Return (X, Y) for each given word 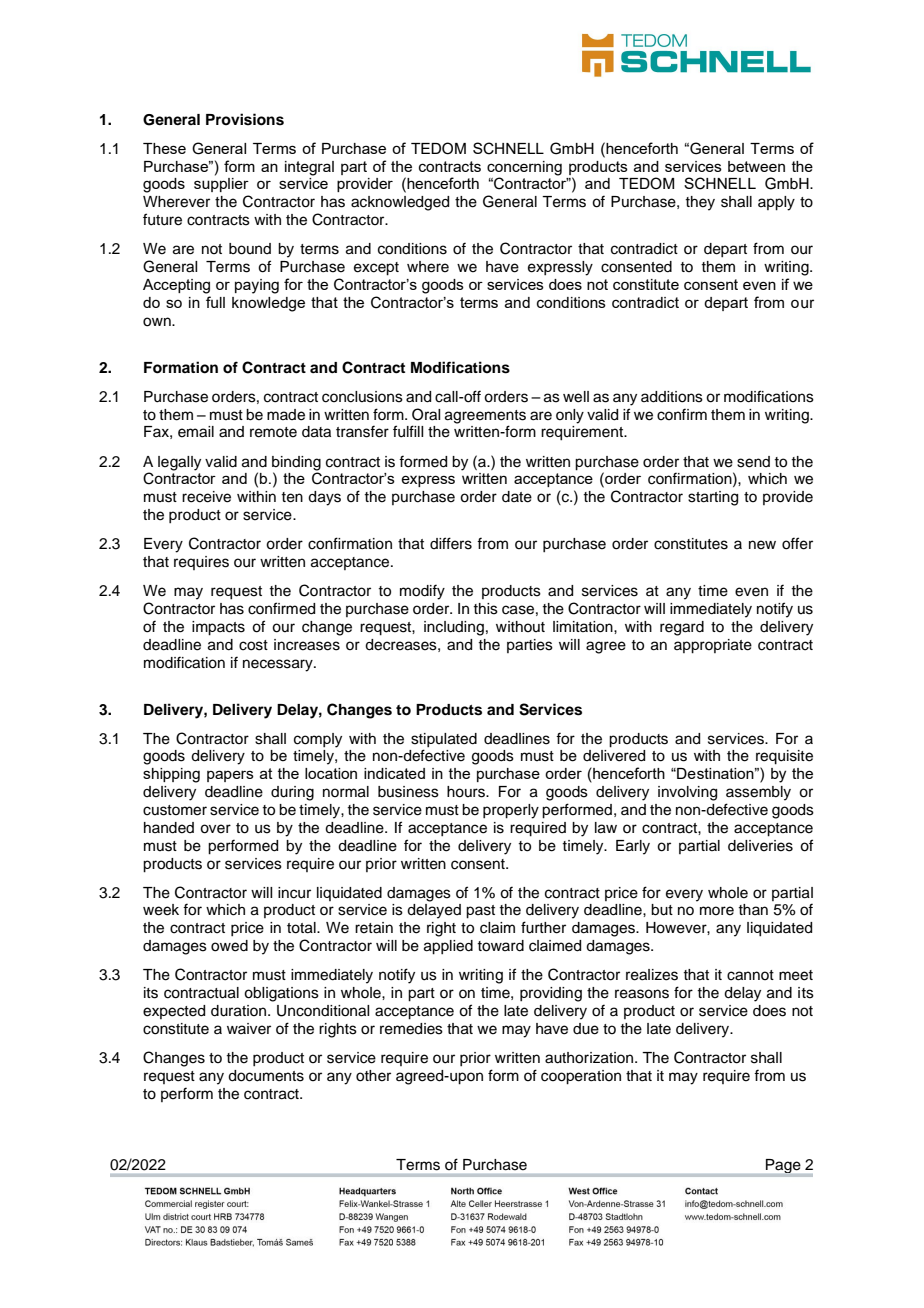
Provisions (245, 119)
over (215, 829)
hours (467, 792)
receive (206, 497)
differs (451, 543)
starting (713, 498)
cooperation (581, 1077)
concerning (524, 168)
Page (783, 1167)
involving (687, 793)
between (756, 166)
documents (266, 1076)
